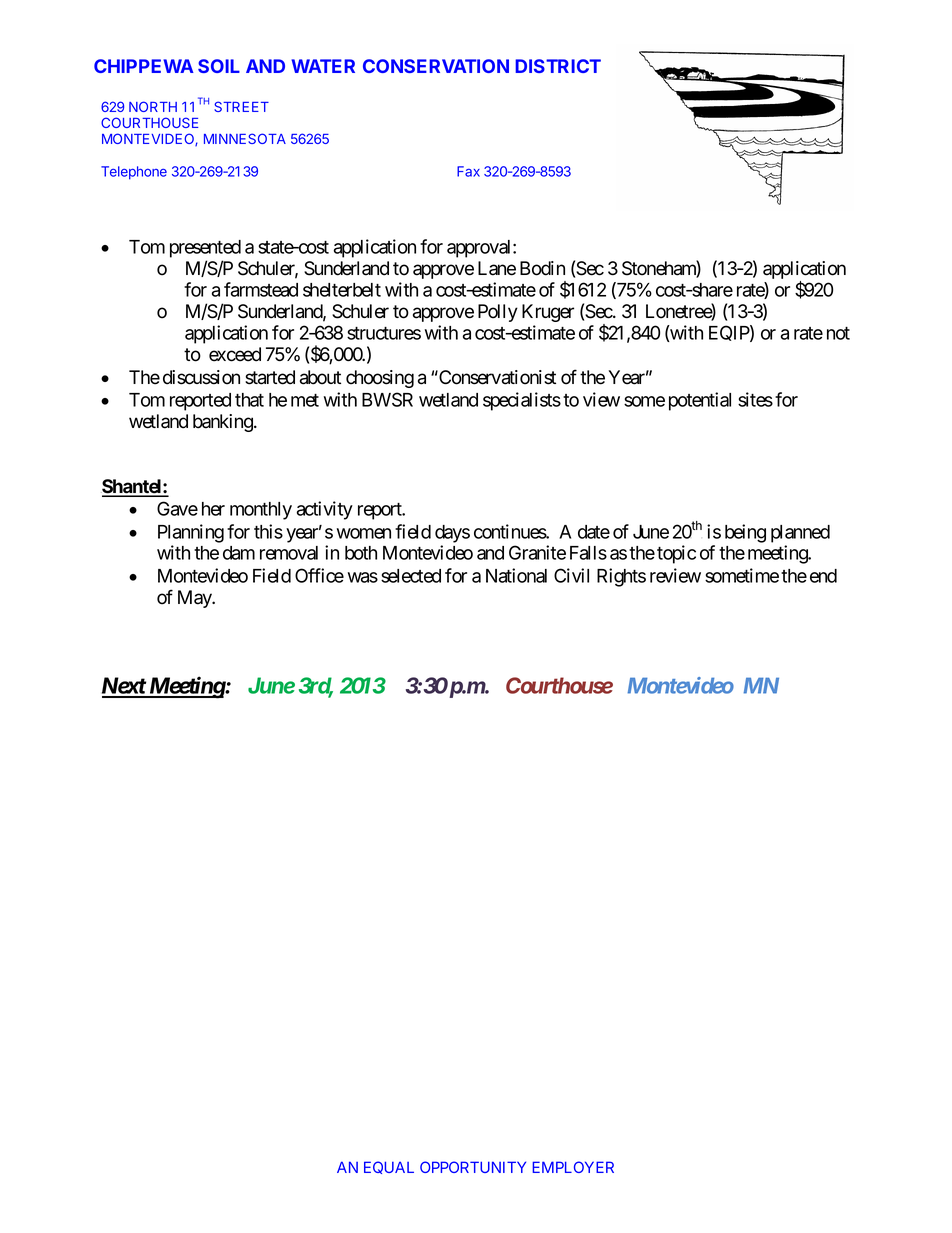  What do you see at coordinates (195, 599) in the image?
I see `May` at bounding box center [195, 599].
